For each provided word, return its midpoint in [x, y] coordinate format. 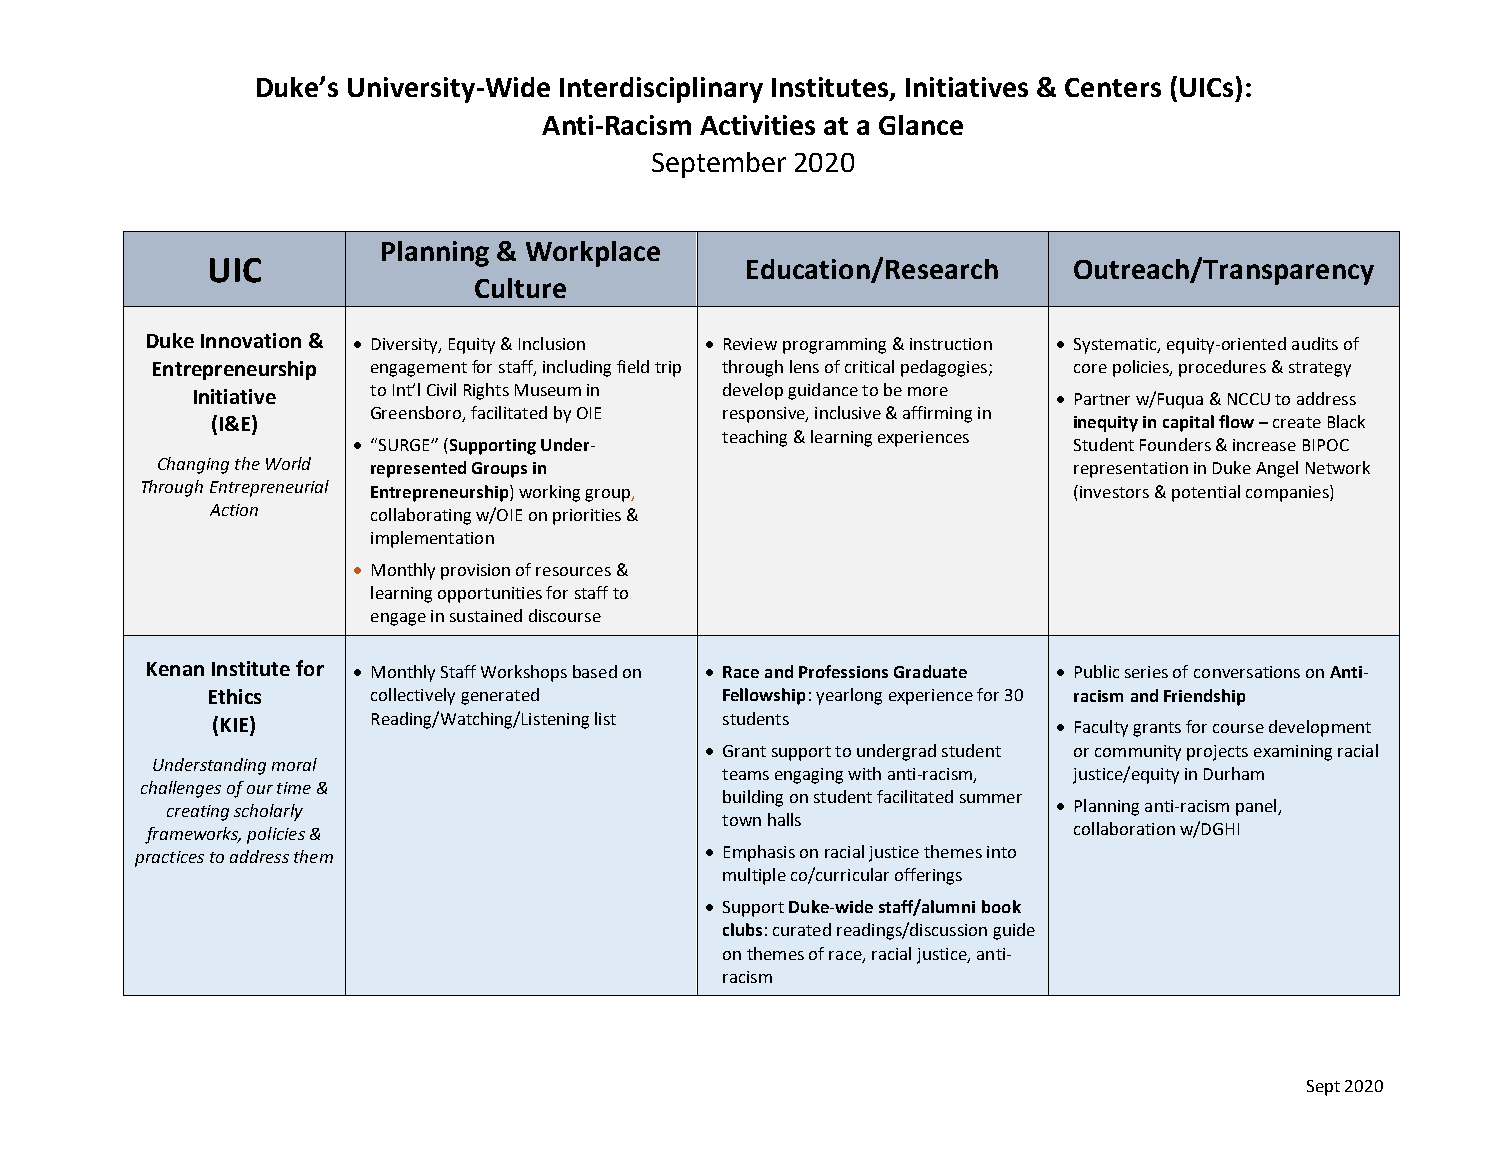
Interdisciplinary [661, 90]
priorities [587, 517]
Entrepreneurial [269, 488]
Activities [757, 125]
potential [1206, 493]
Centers [1113, 87]
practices [169, 859]
